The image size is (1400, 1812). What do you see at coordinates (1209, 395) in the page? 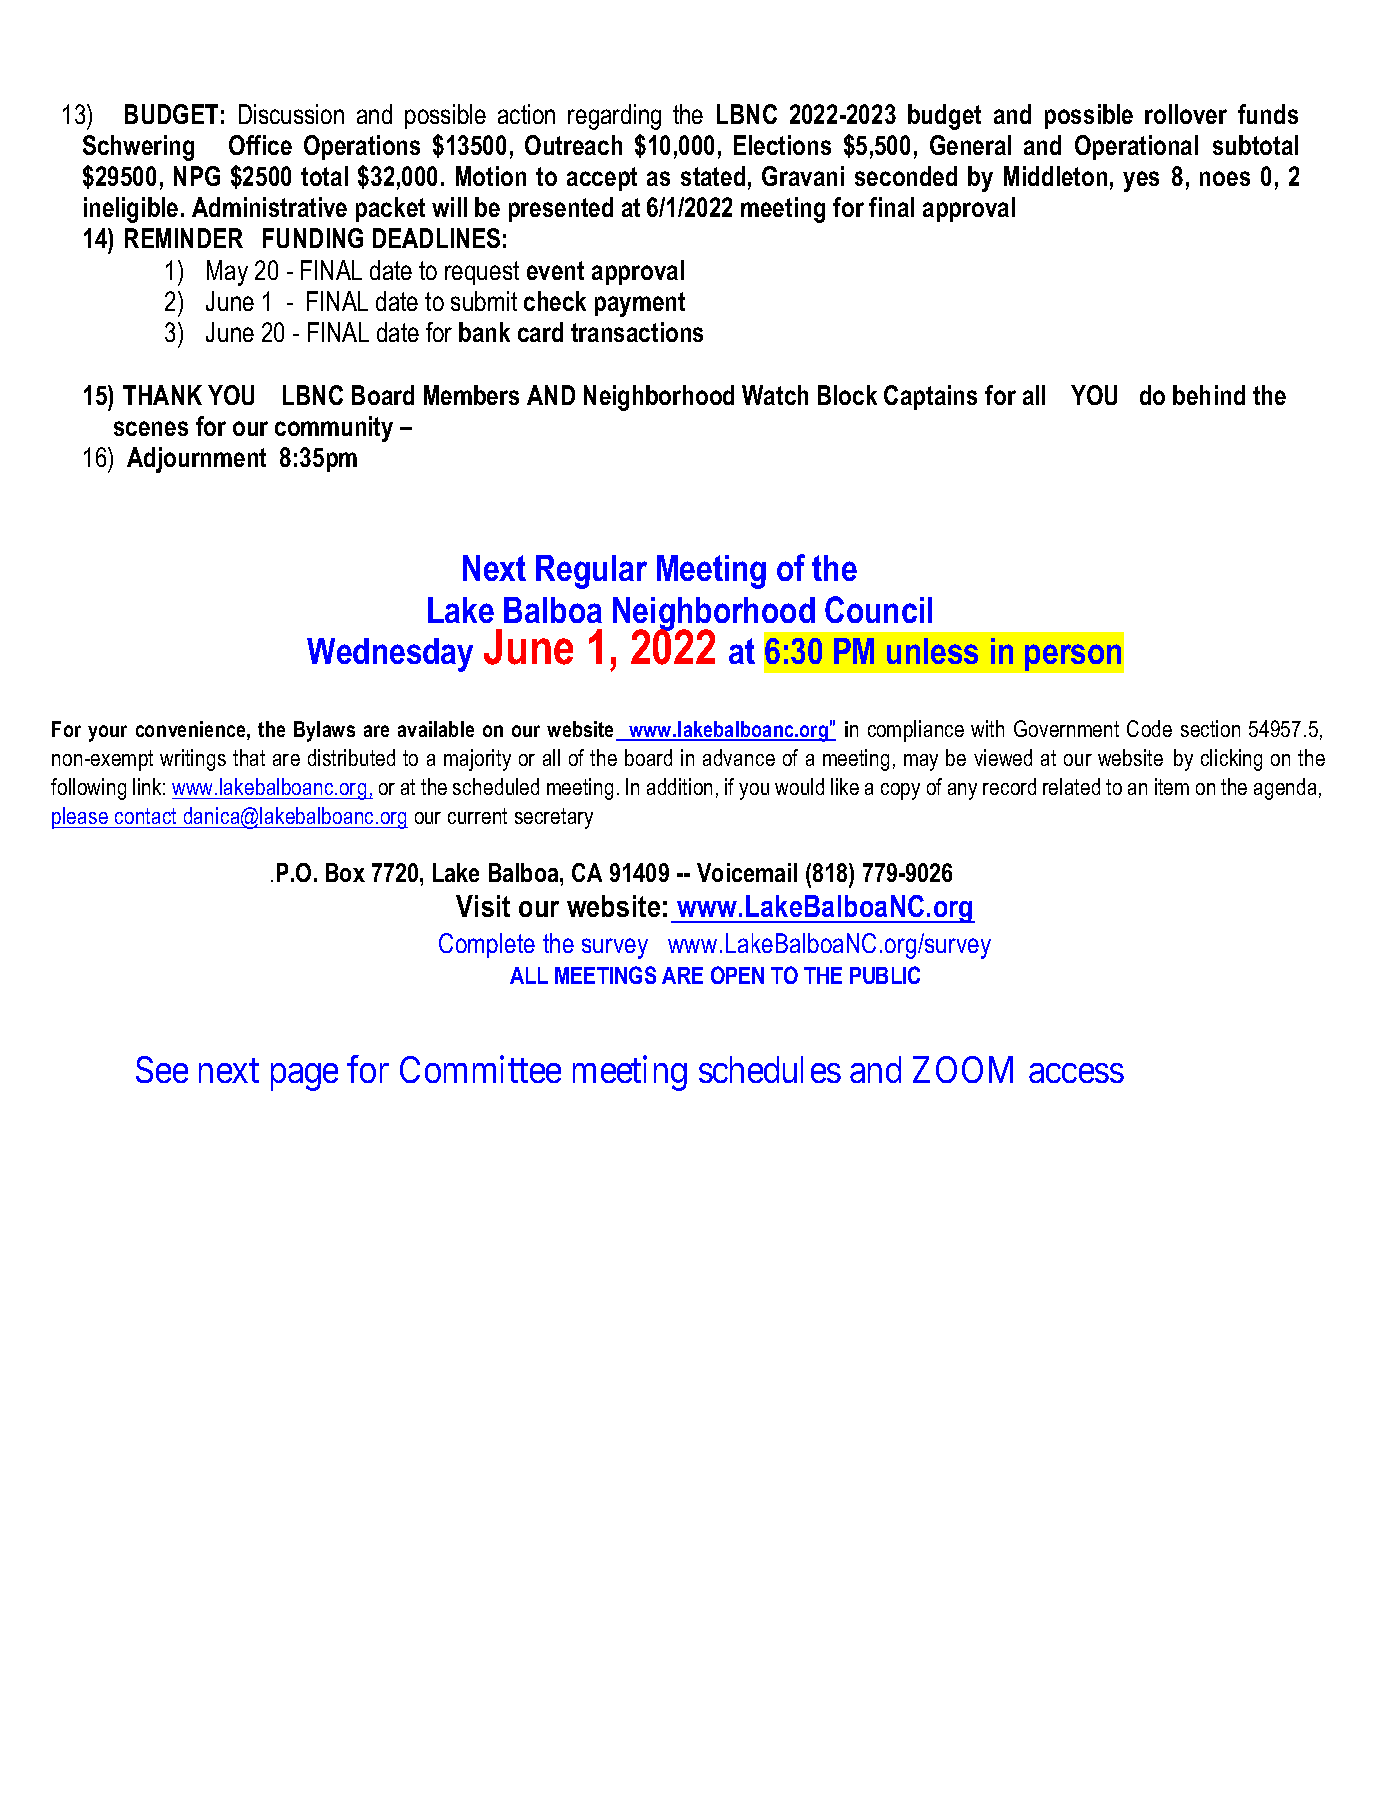
I see `behind` at bounding box center [1209, 395].
